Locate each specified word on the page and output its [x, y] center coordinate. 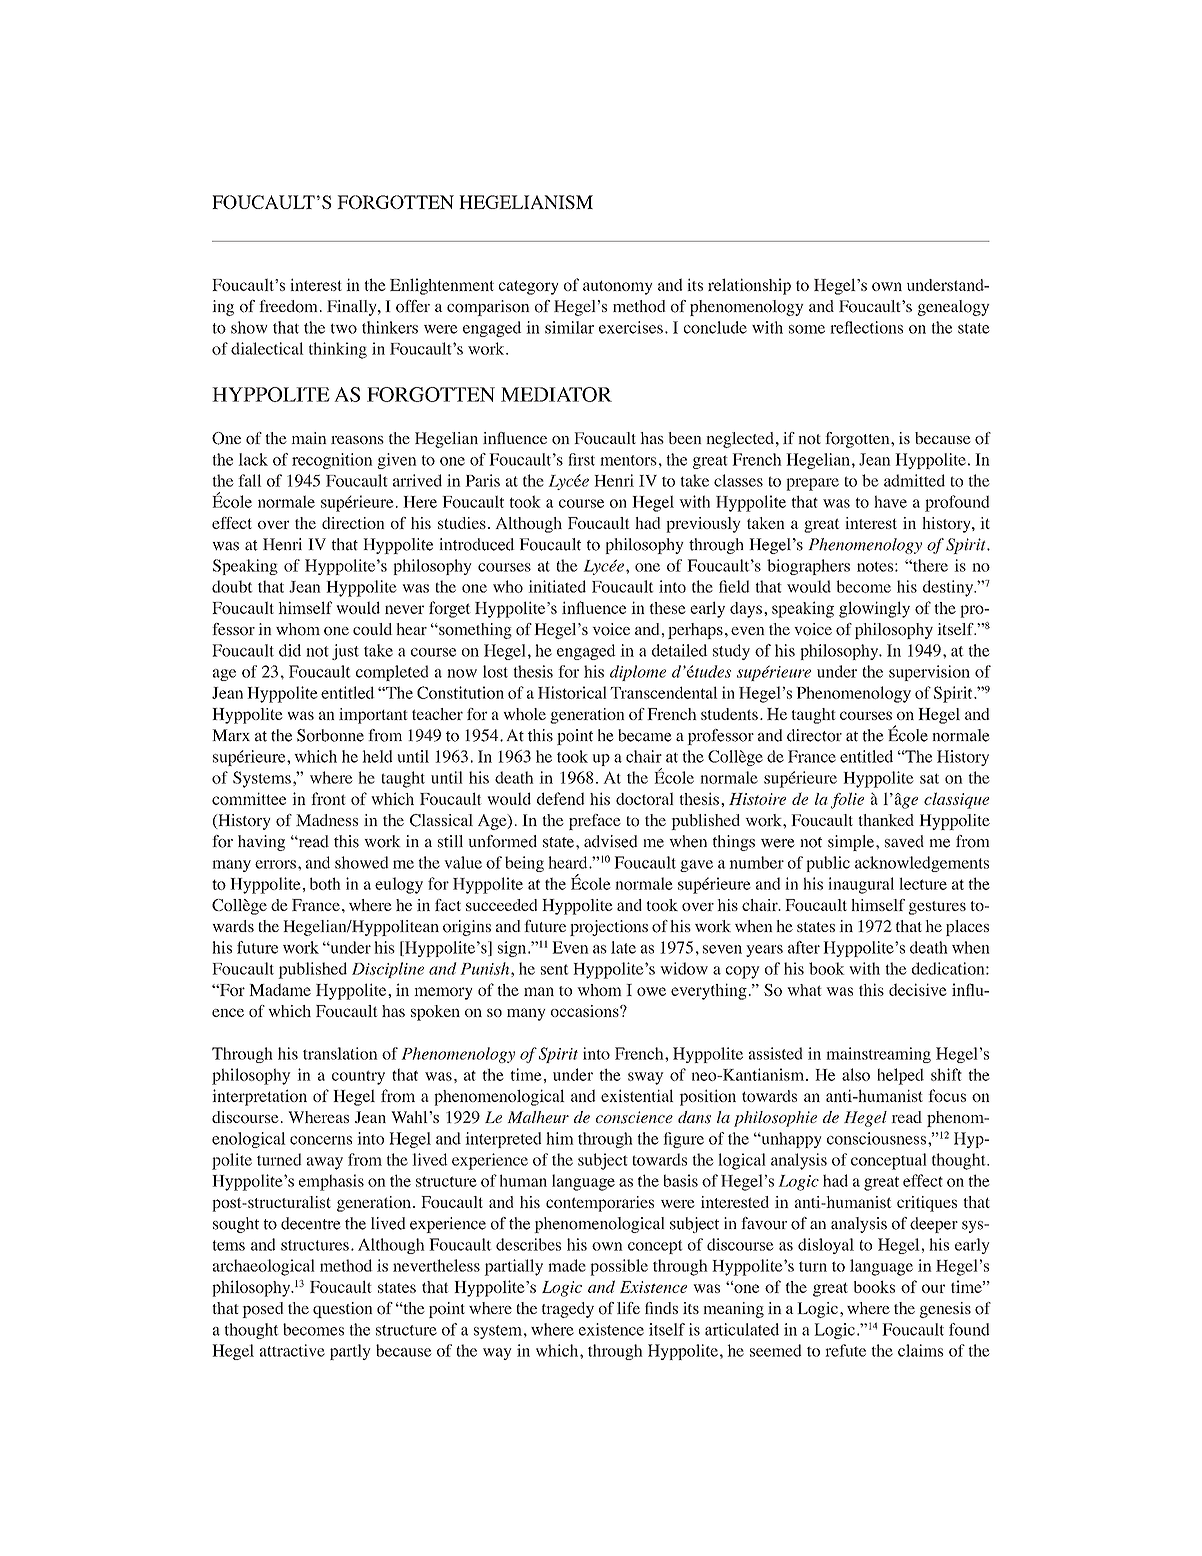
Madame [280, 989]
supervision [929, 673]
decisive [918, 989]
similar [569, 327]
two [343, 328]
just [345, 652]
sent [555, 969]
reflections [866, 327]
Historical [572, 692]
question [343, 1310]
